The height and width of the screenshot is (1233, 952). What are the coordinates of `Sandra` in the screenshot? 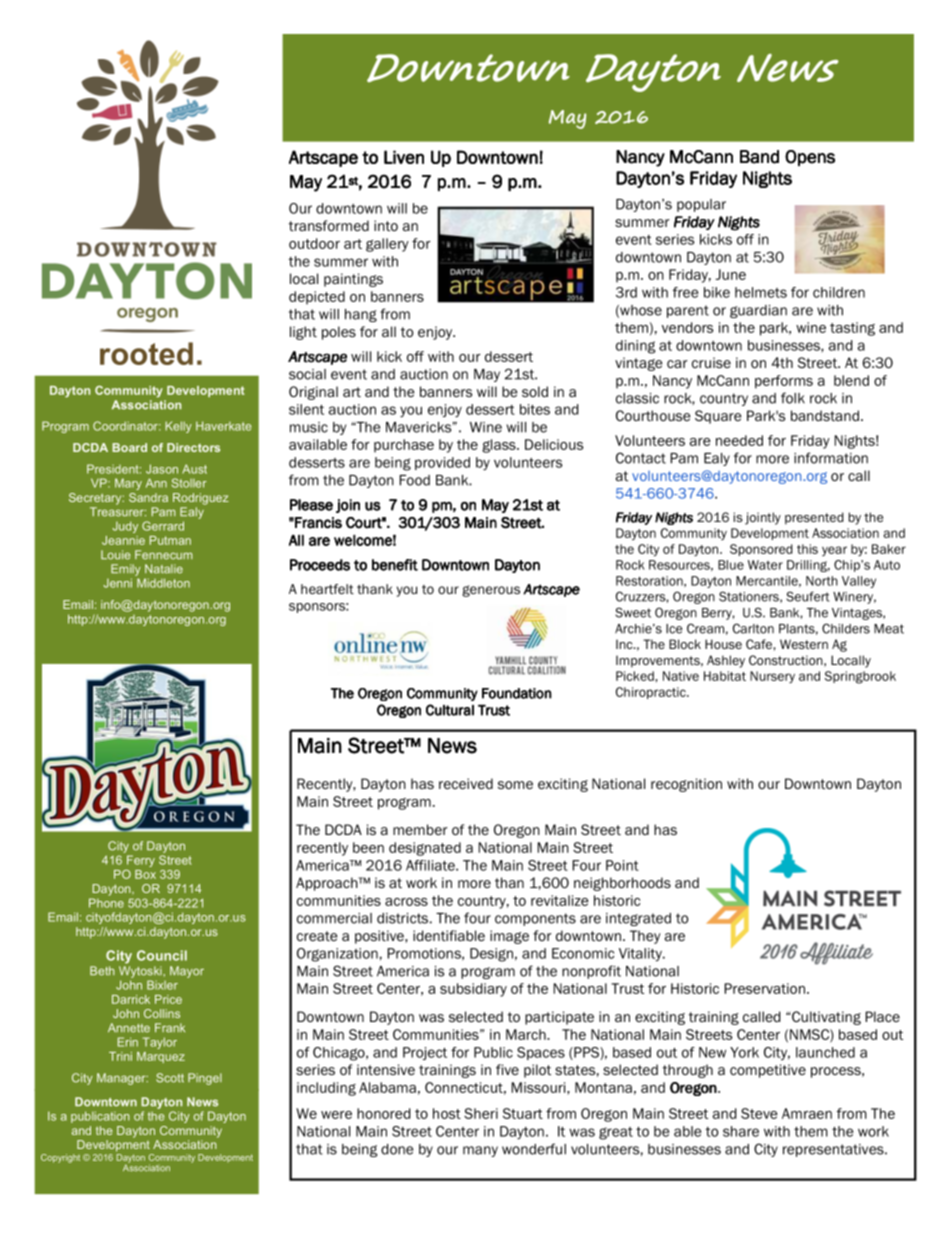 It's located at (148, 497).
